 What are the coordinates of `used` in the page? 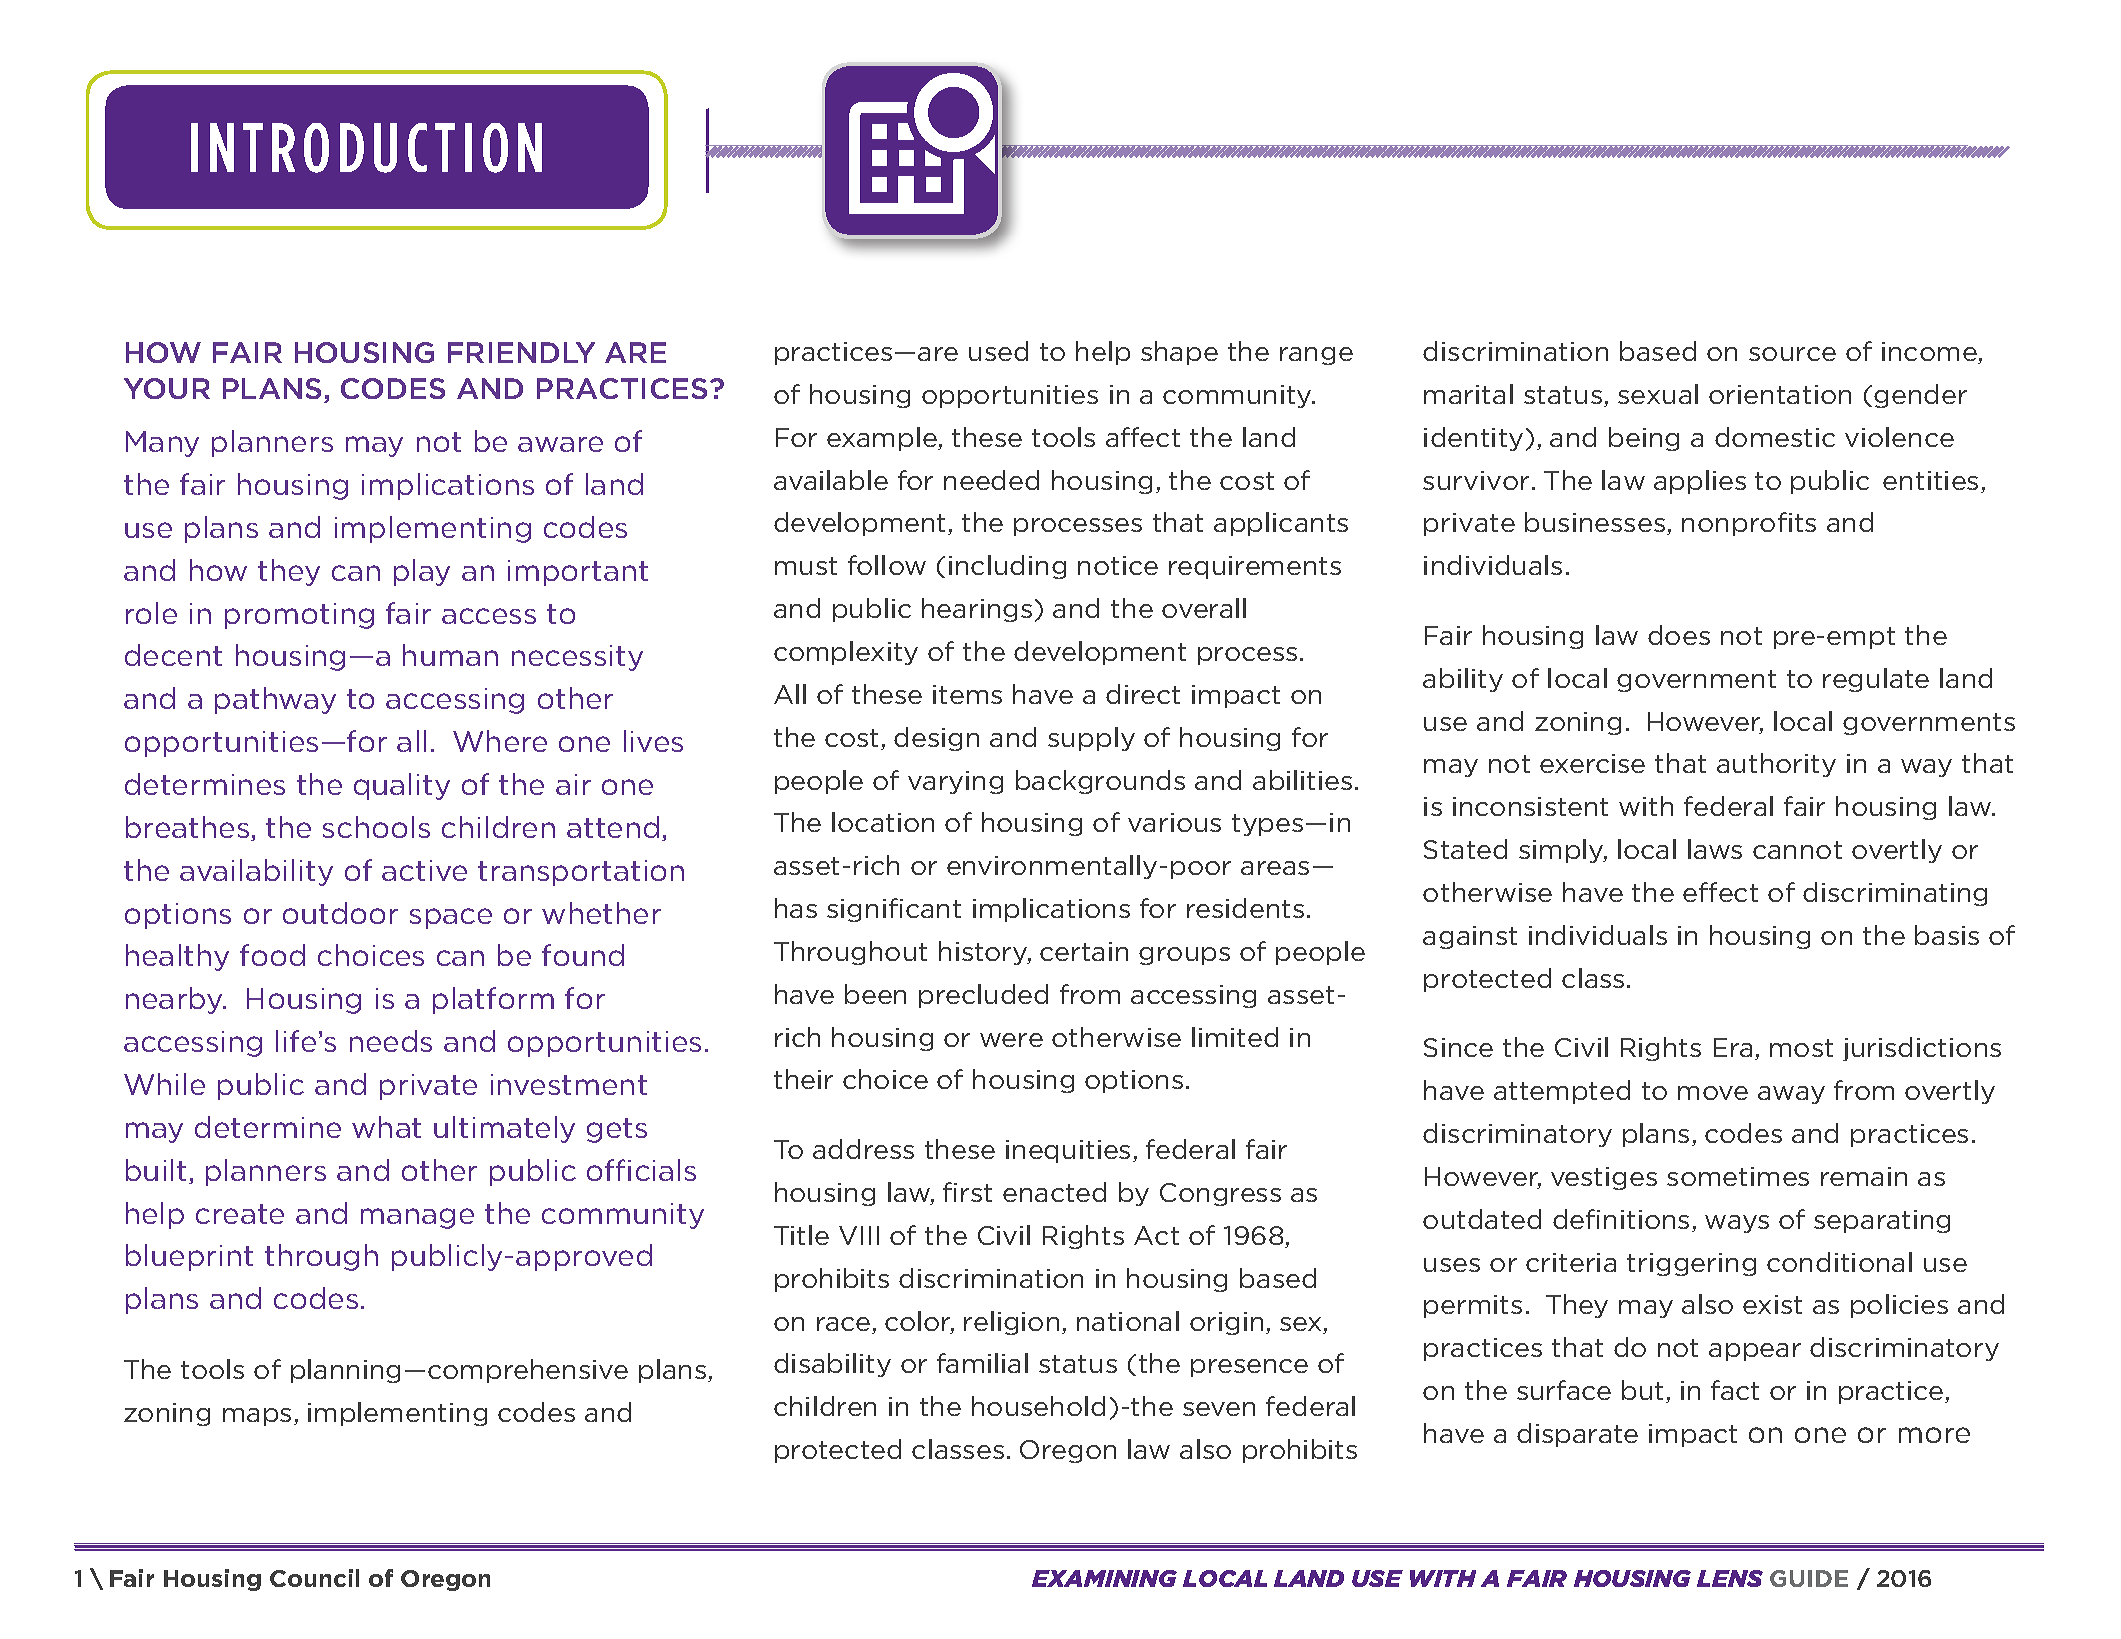 It's located at (998, 351).
